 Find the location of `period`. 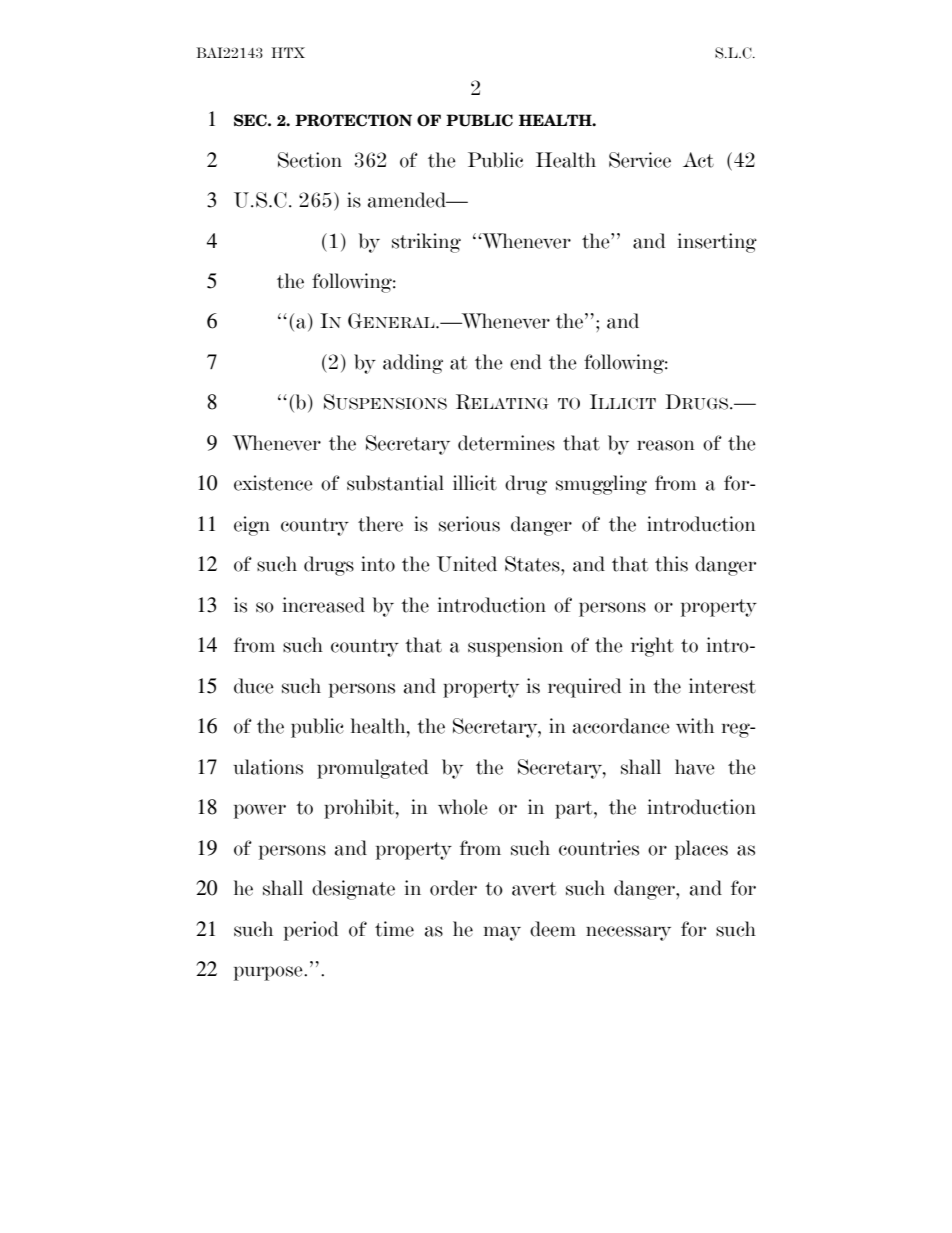

period is located at coordinates (311, 931).
